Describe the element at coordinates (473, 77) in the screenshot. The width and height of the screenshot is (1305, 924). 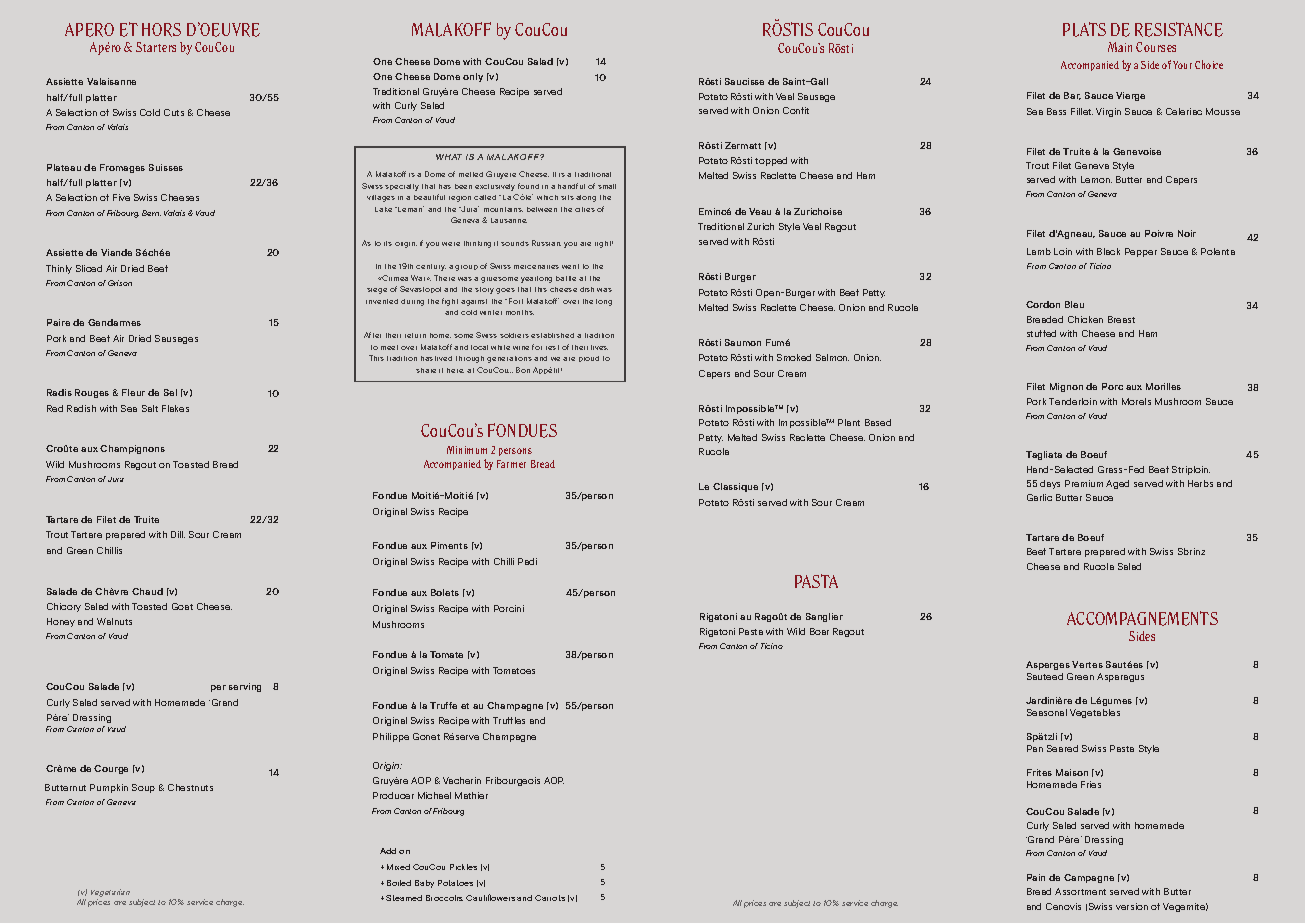
I see `only` at that location.
